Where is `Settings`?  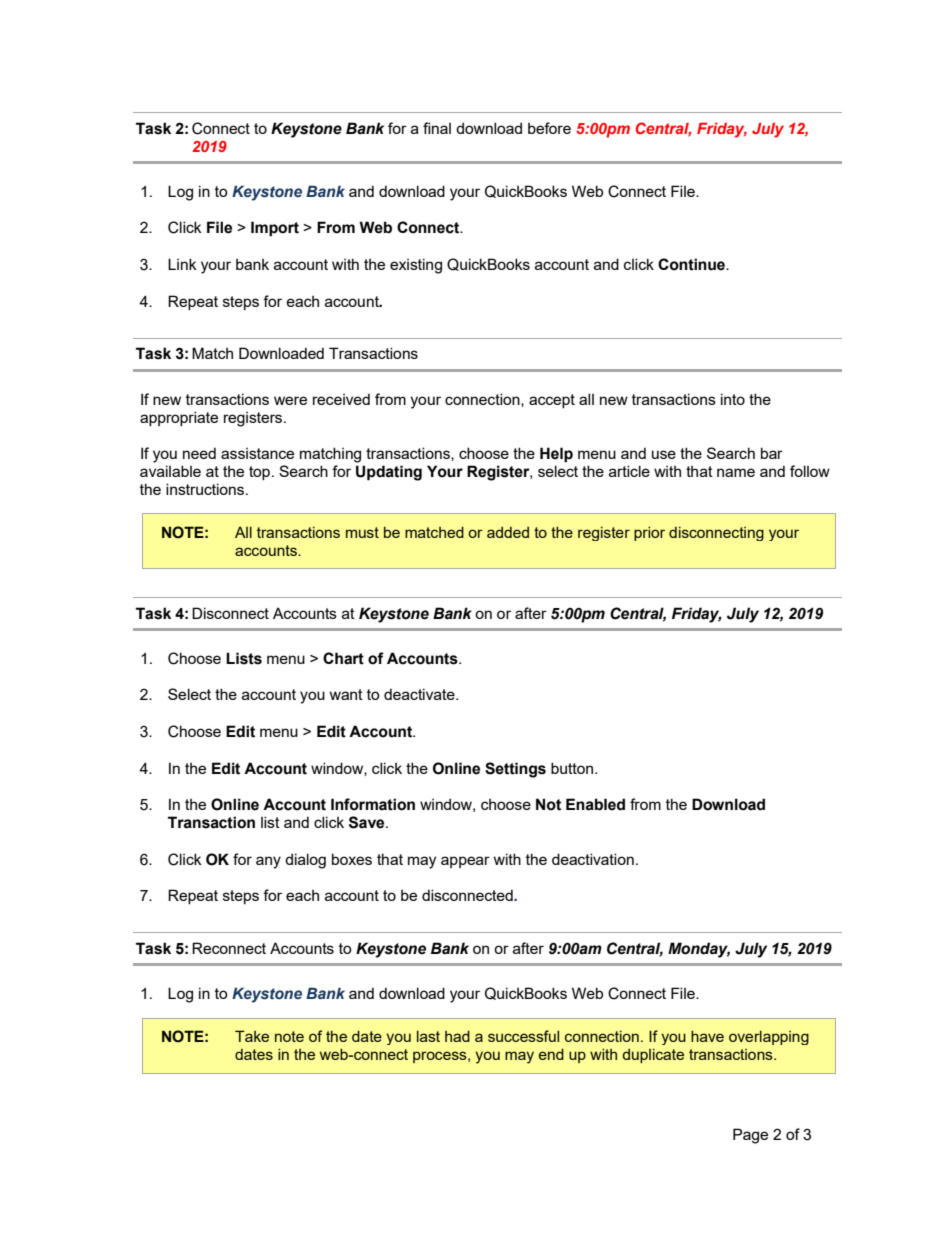 Settings is located at coordinates (515, 770).
